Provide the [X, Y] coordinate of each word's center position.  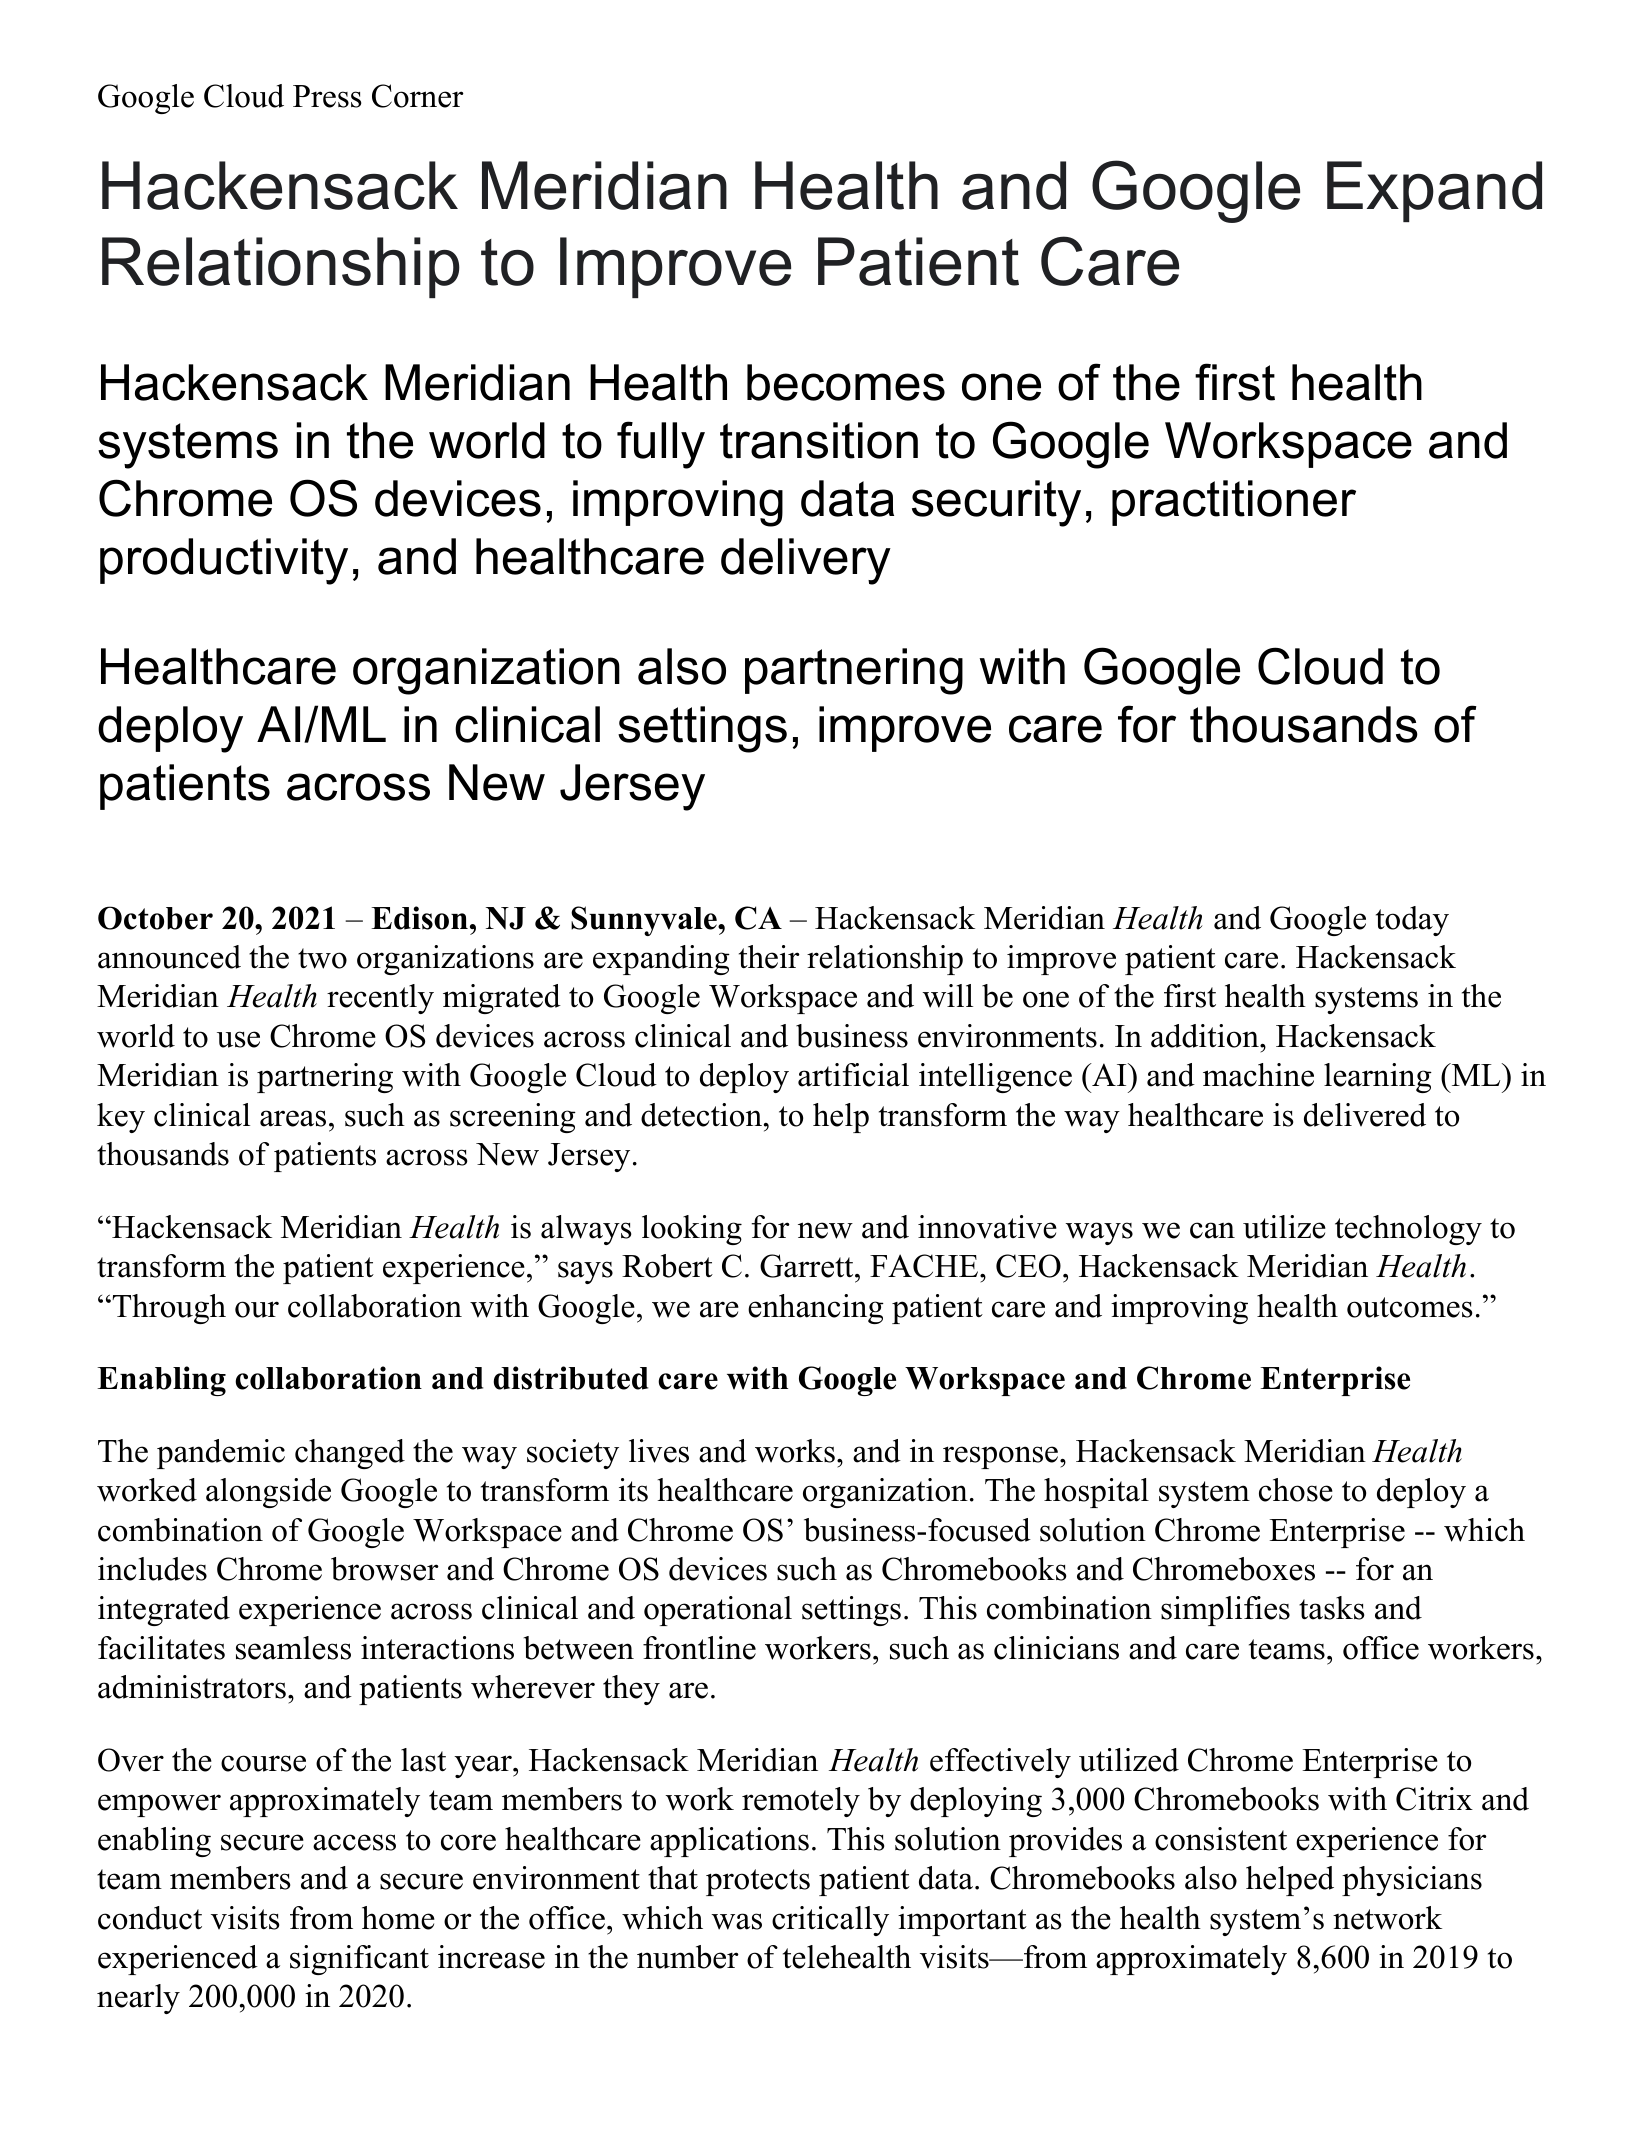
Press [327, 96]
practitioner [1234, 503]
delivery [806, 561]
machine [1258, 1075]
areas [293, 1118]
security [996, 503]
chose [1296, 1490]
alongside [268, 1493]
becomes [846, 382]
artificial [853, 1075]
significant [359, 1960]
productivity [224, 561]
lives [659, 1451]
